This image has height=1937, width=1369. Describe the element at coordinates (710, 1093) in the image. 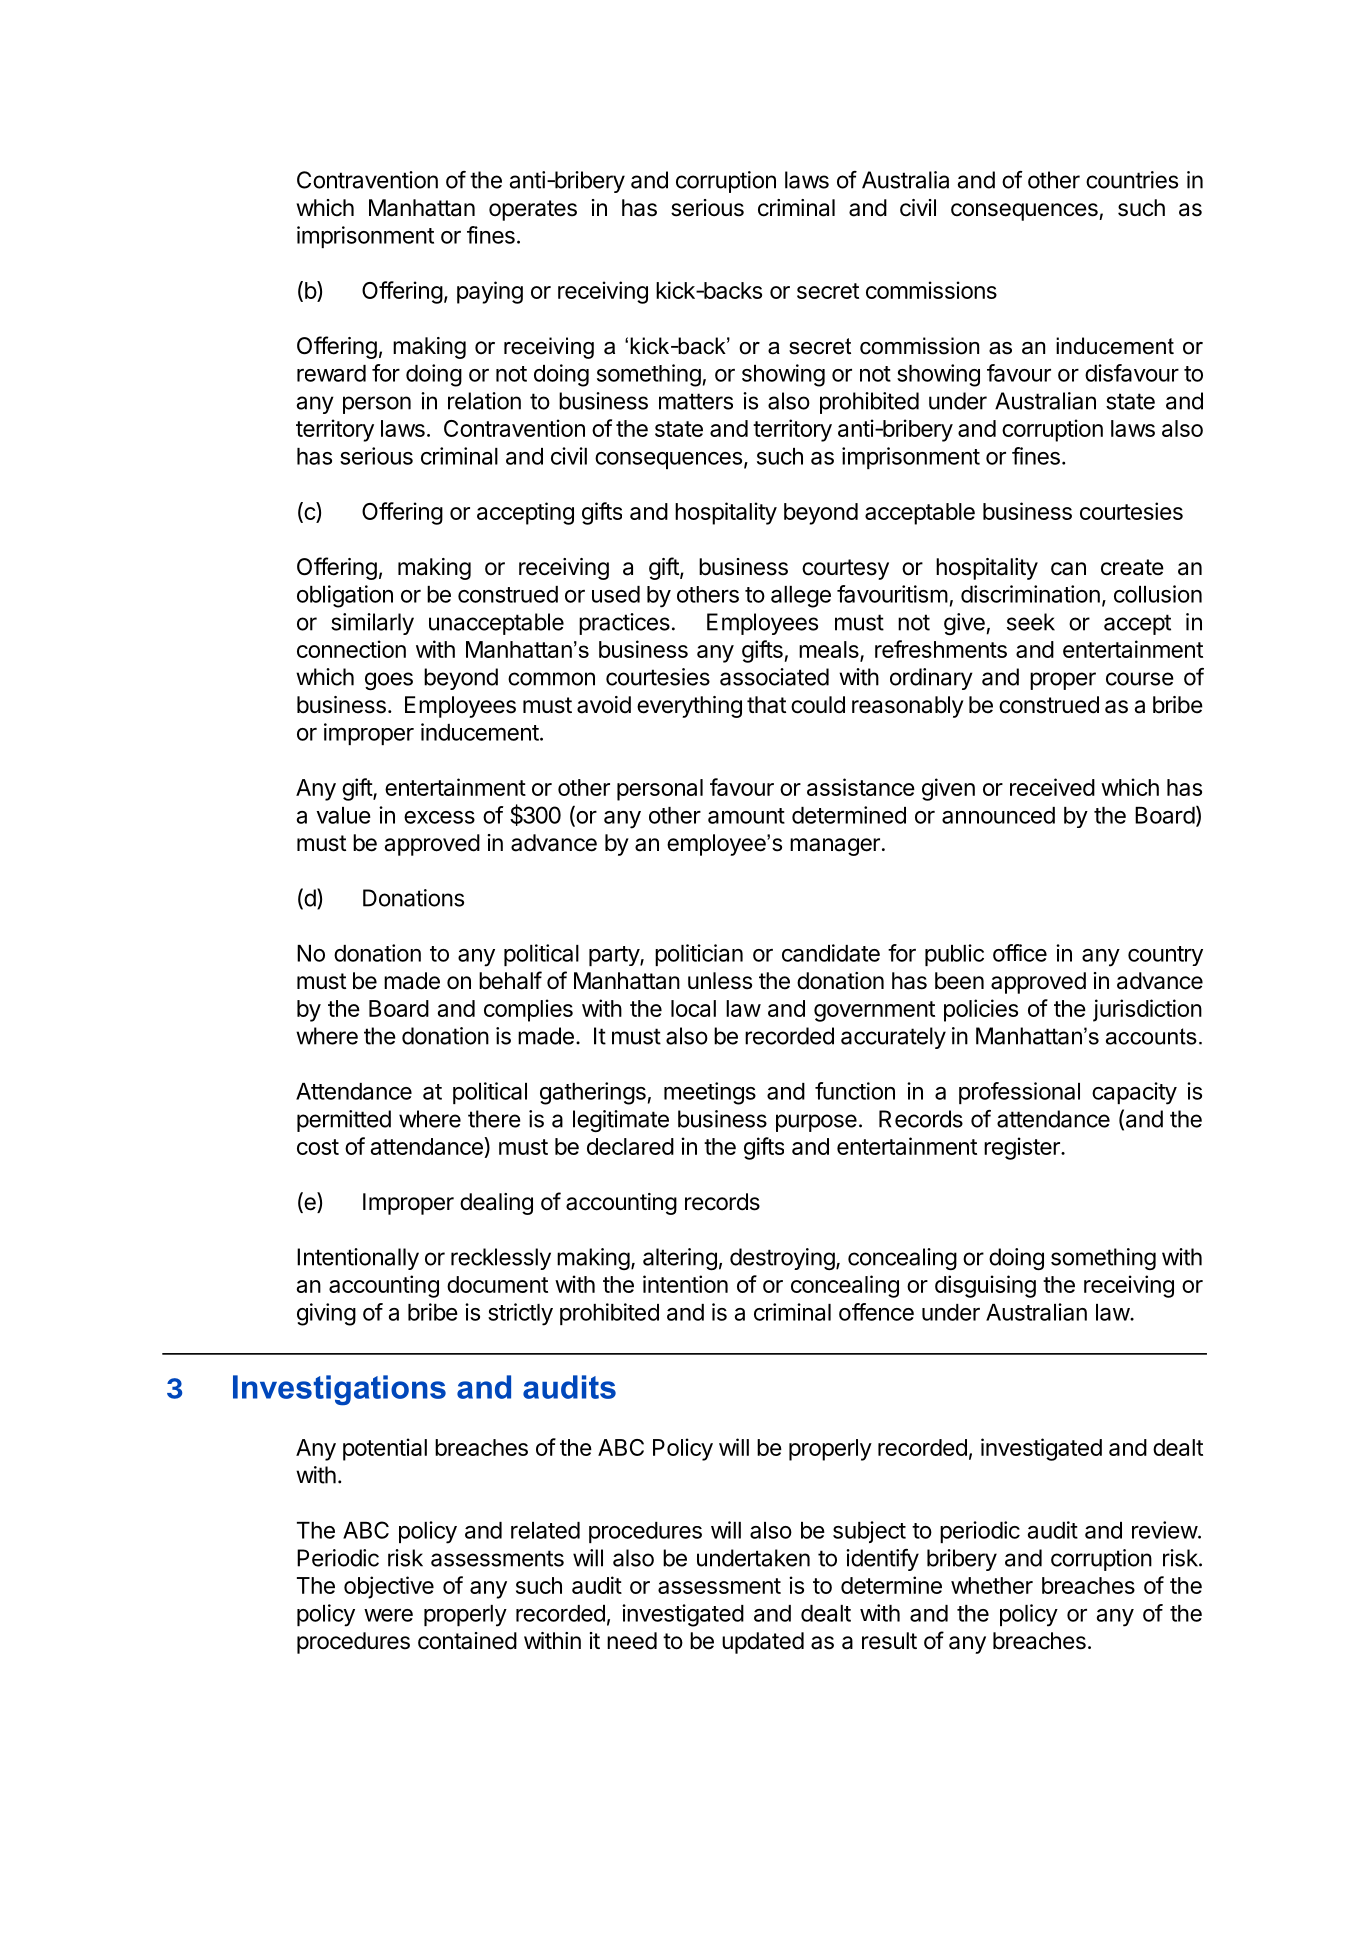

I see `meetings` at that location.
